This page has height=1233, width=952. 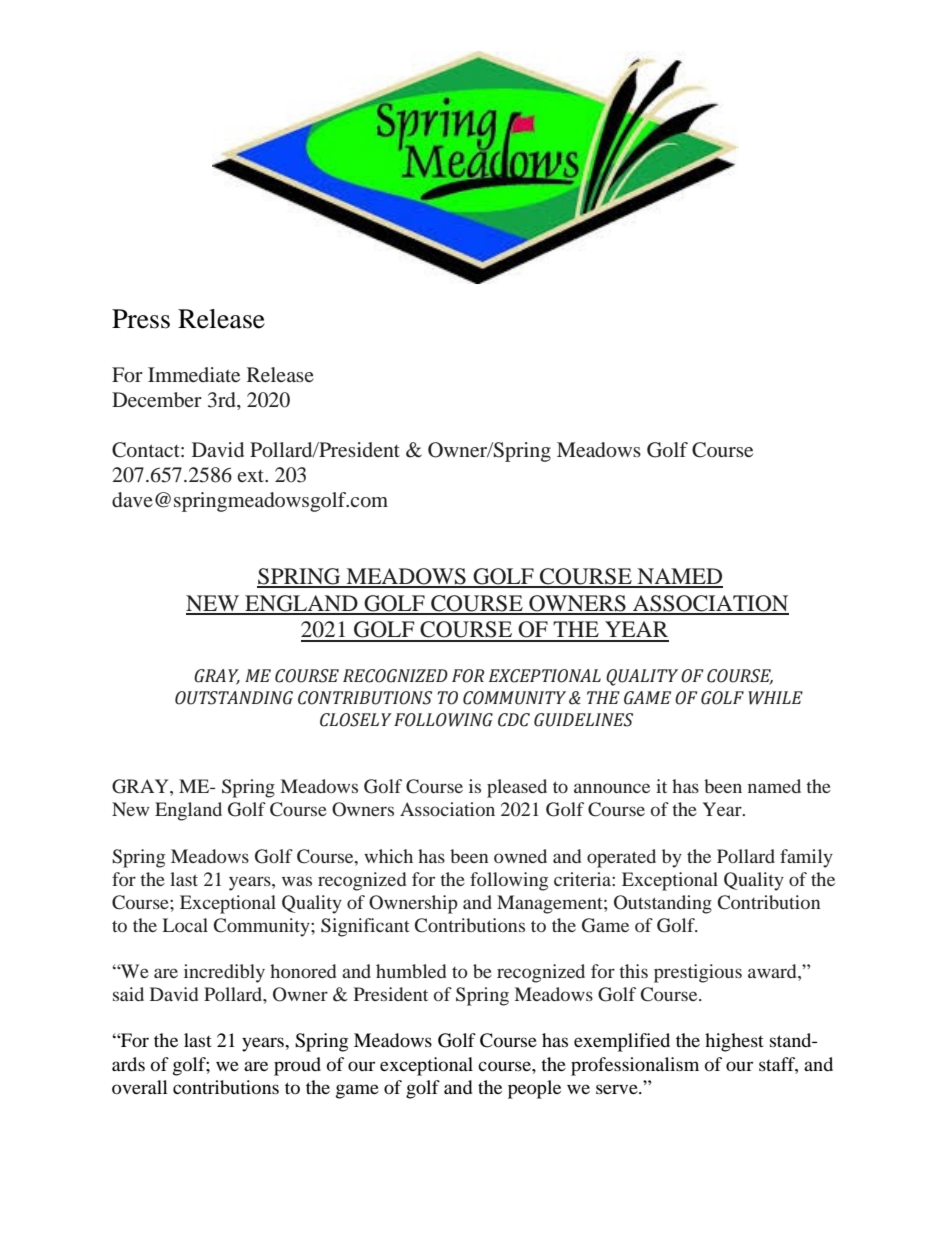 I want to click on Significant, so click(x=365, y=927).
